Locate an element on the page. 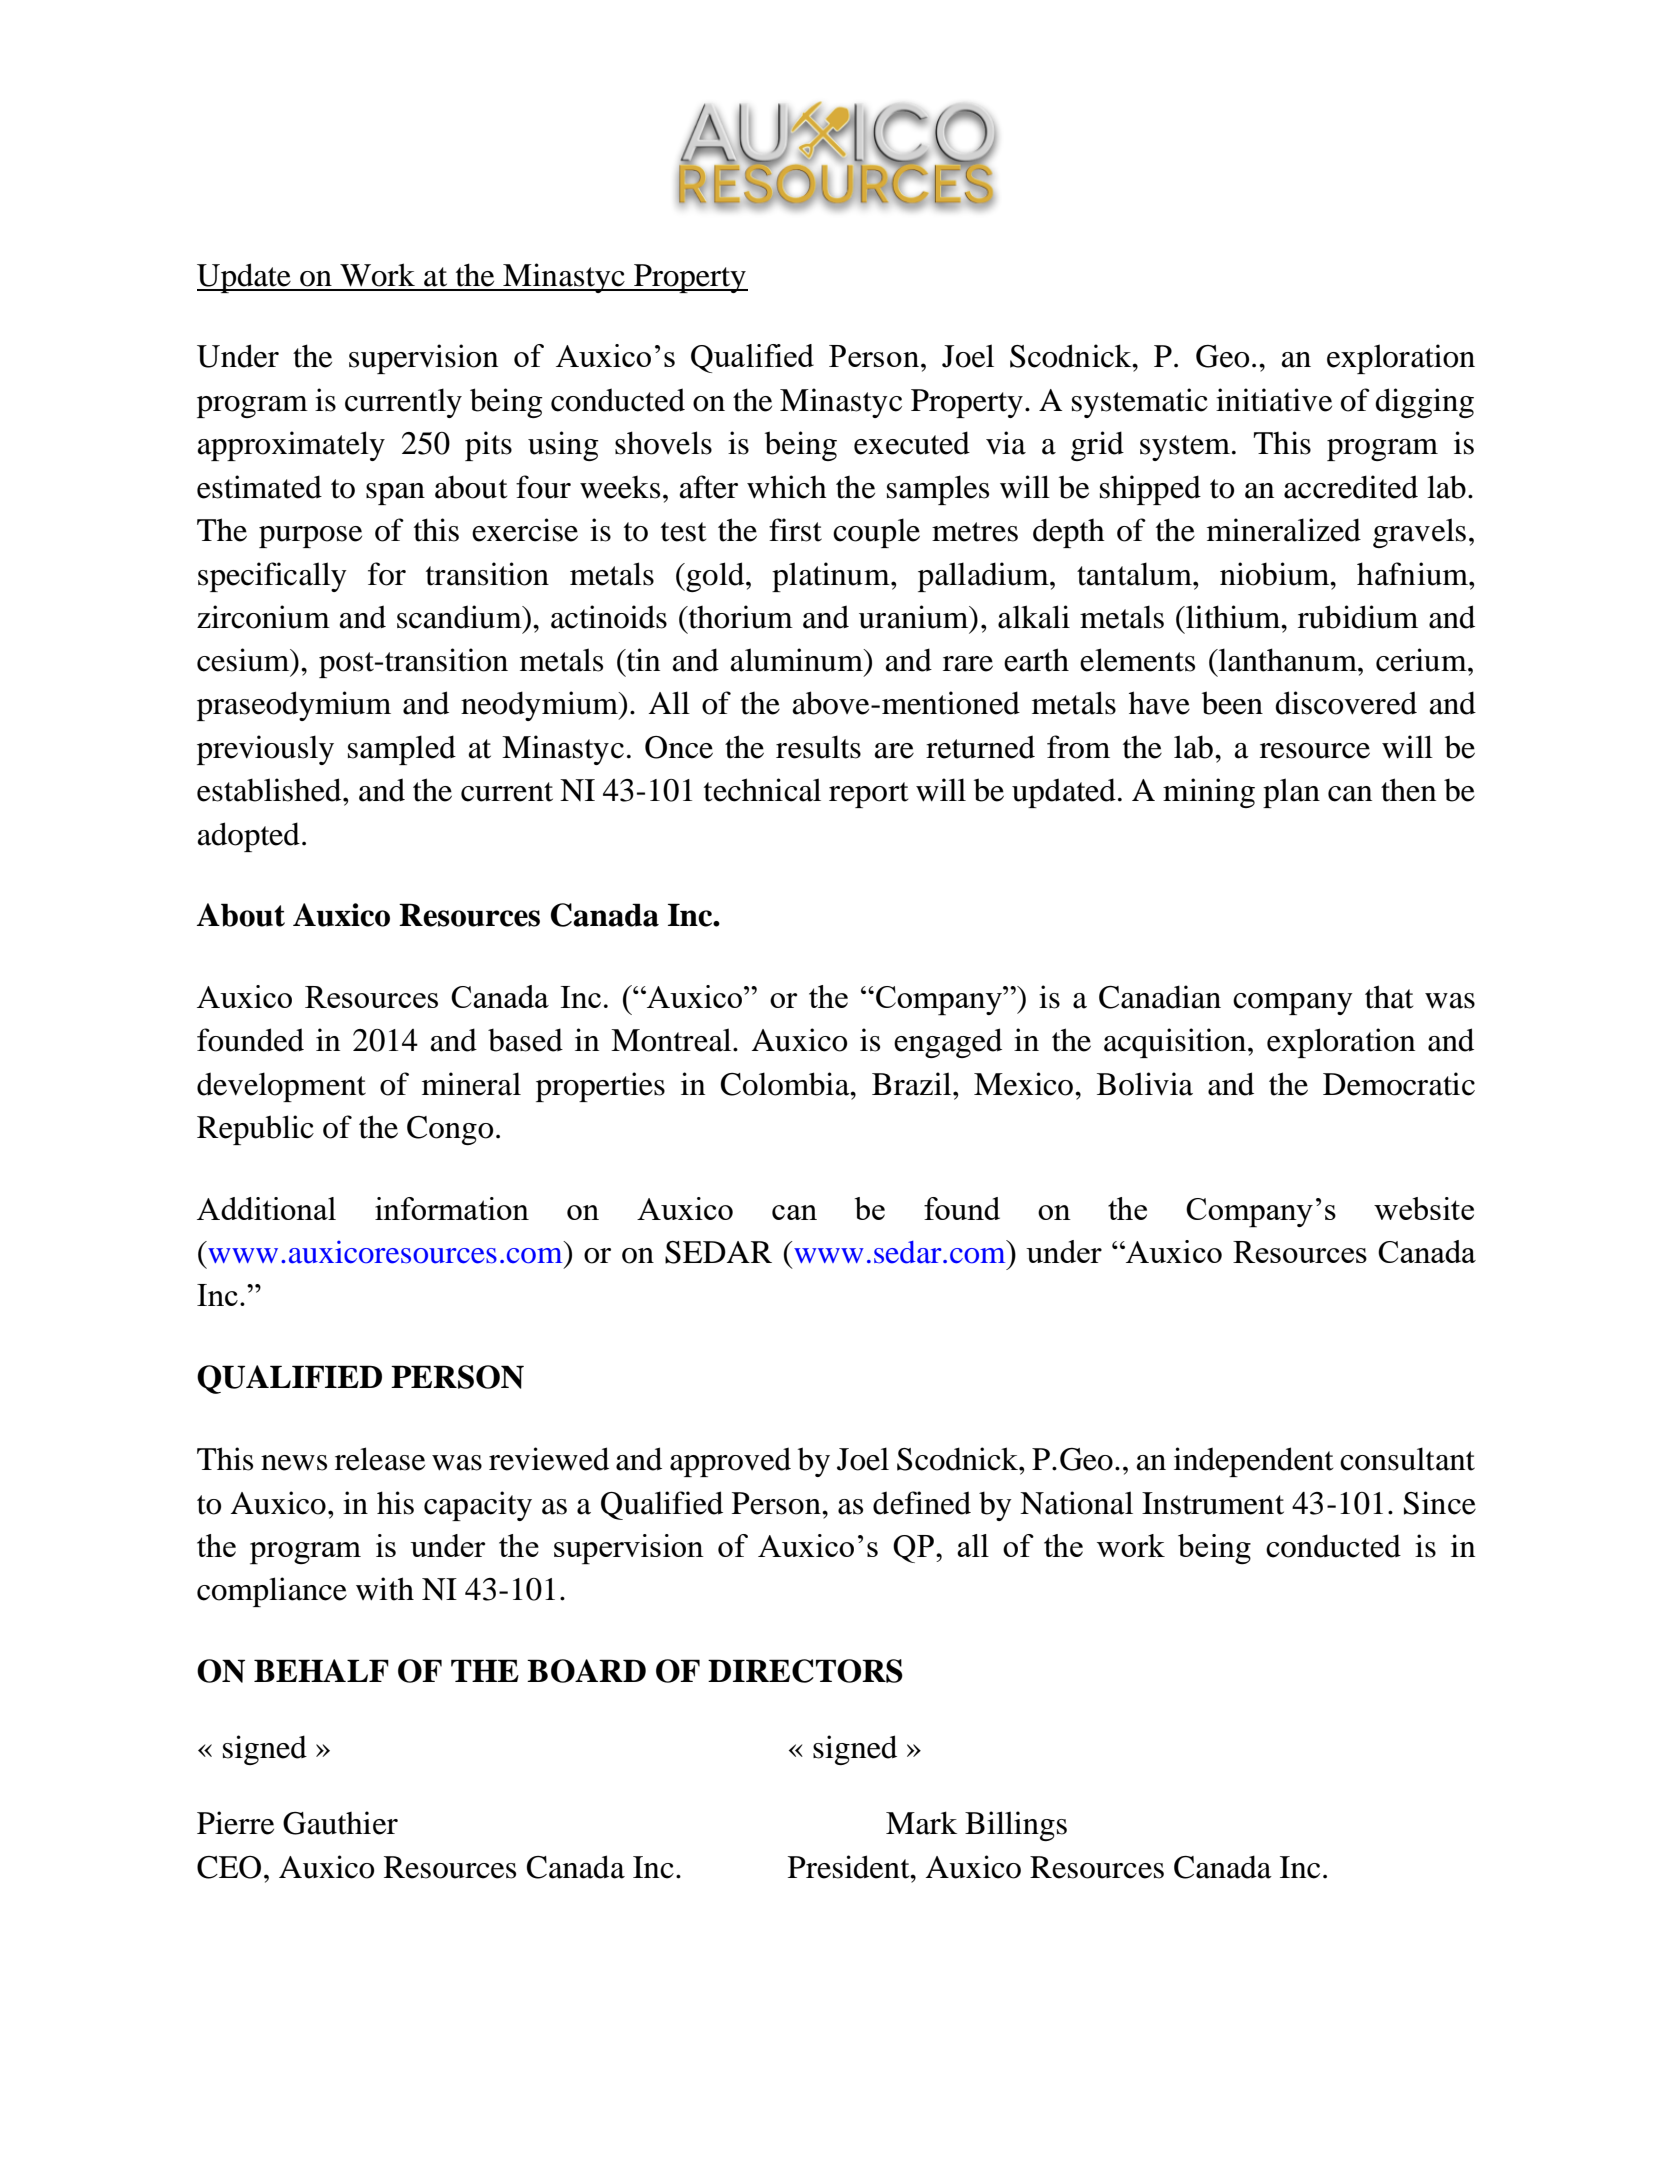 Image resolution: width=1673 pixels, height=2165 pixels. Democratic is located at coordinates (1399, 1084).
